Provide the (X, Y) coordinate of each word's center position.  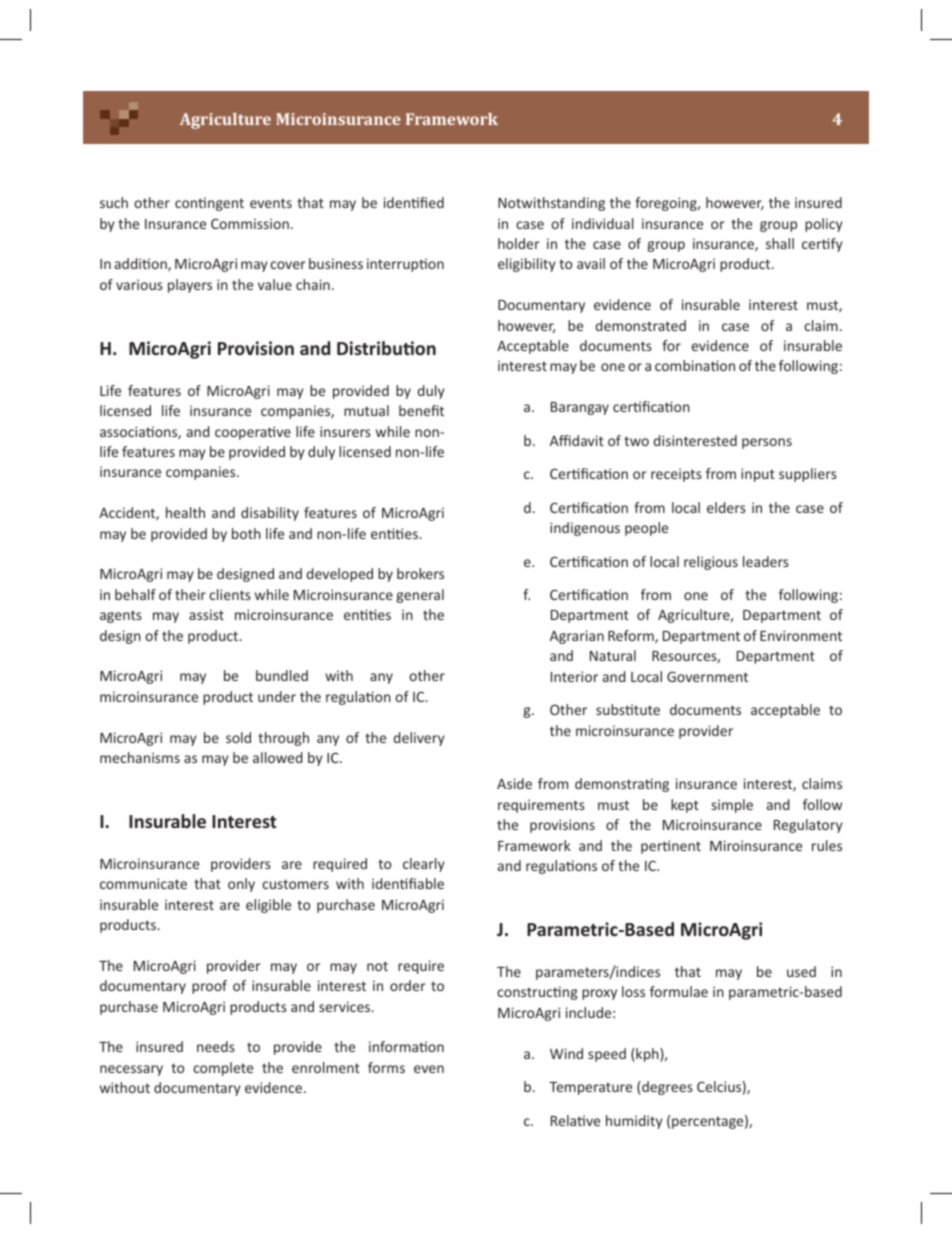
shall (780, 243)
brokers (420, 573)
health (185, 512)
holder (519, 243)
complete (223, 1069)
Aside (514, 783)
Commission (250, 223)
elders (726, 507)
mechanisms (140, 757)
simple (732, 806)
